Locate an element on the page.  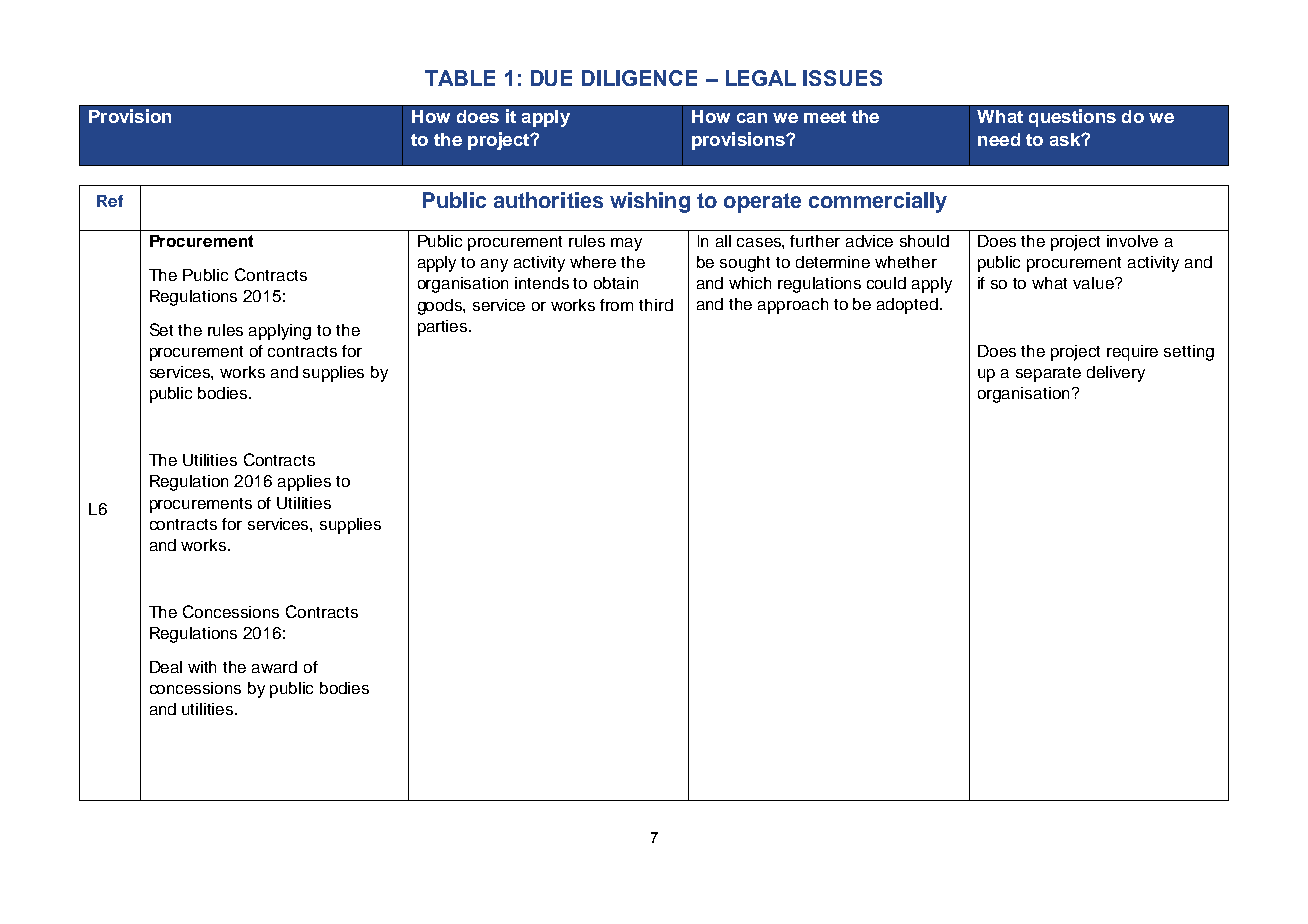
questions is located at coordinates (1072, 118).
